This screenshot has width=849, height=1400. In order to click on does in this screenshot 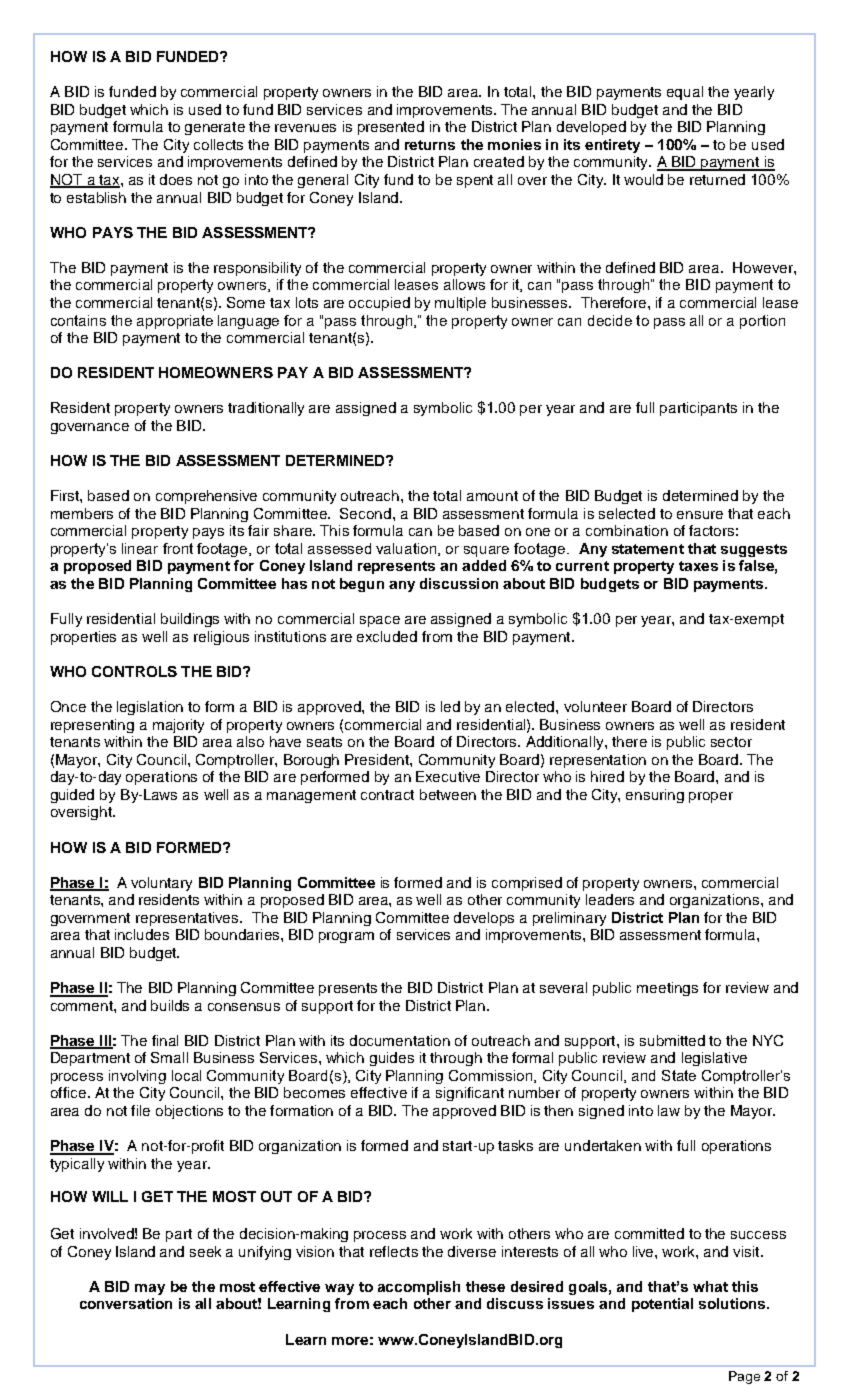, I will do `click(176, 179)`.
